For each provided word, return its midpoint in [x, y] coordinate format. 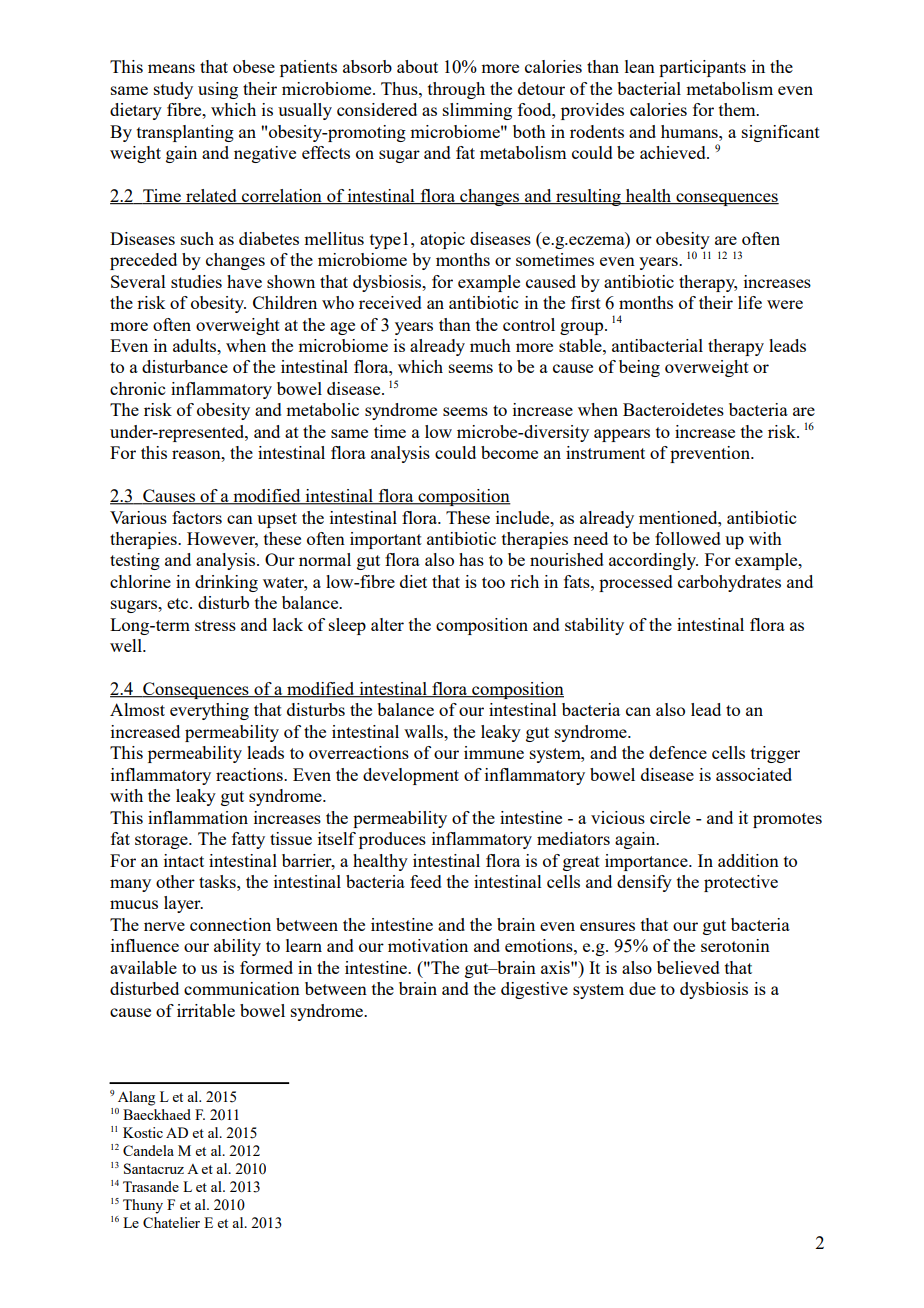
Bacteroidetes [673, 409]
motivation [428, 945]
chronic [137, 388]
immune [494, 752]
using [218, 90]
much [490, 345]
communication [242, 988]
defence [678, 752]
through [456, 90]
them [738, 109]
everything [209, 711]
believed [688, 967]
